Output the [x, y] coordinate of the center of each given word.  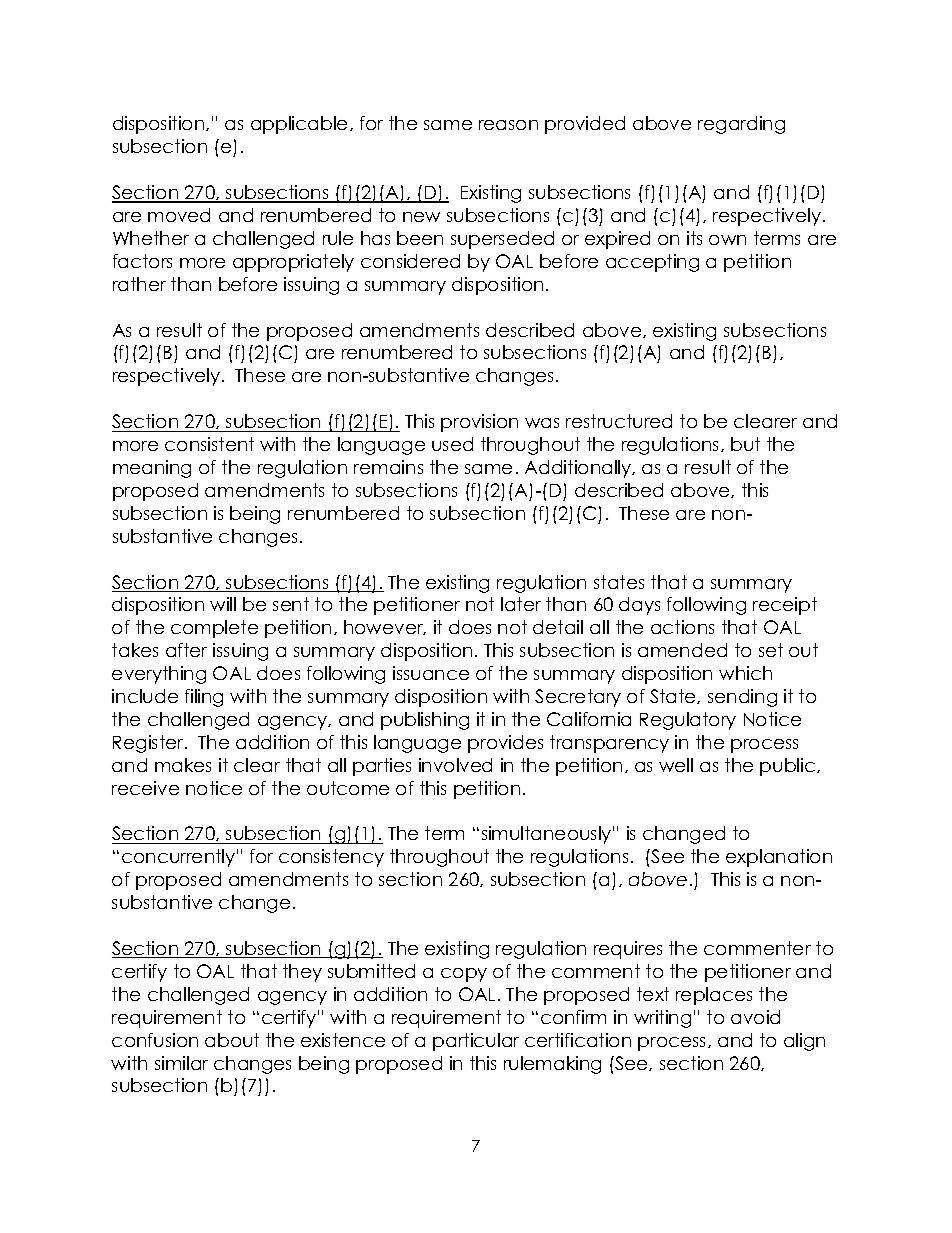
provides [505, 744]
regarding [741, 125]
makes [183, 765]
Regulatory [688, 721]
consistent [209, 444]
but [745, 444]
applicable [301, 125]
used [452, 444]
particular [476, 1042]
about [232, 1040]
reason [508, 125]
